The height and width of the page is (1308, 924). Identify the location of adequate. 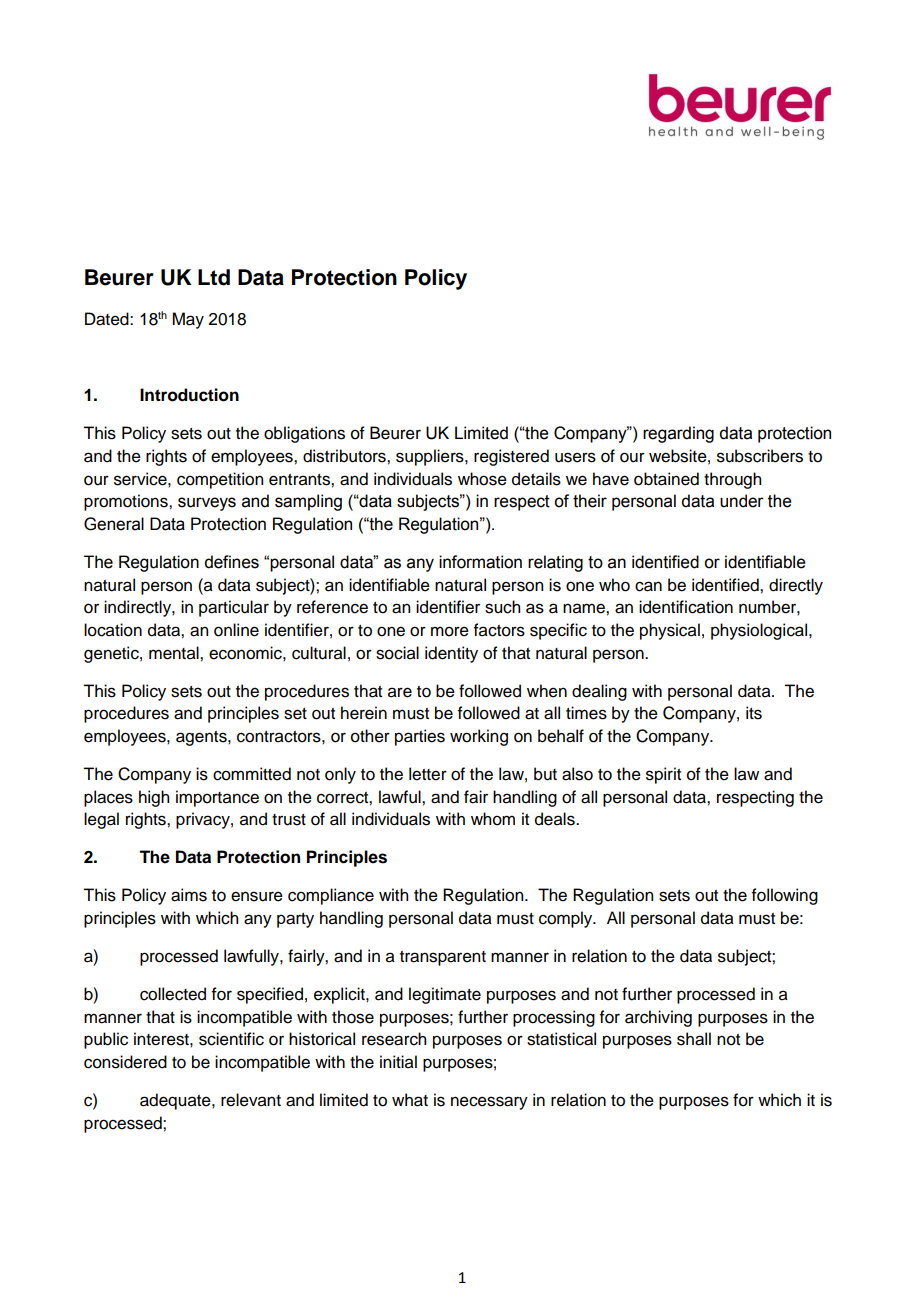
(176, 1101).
